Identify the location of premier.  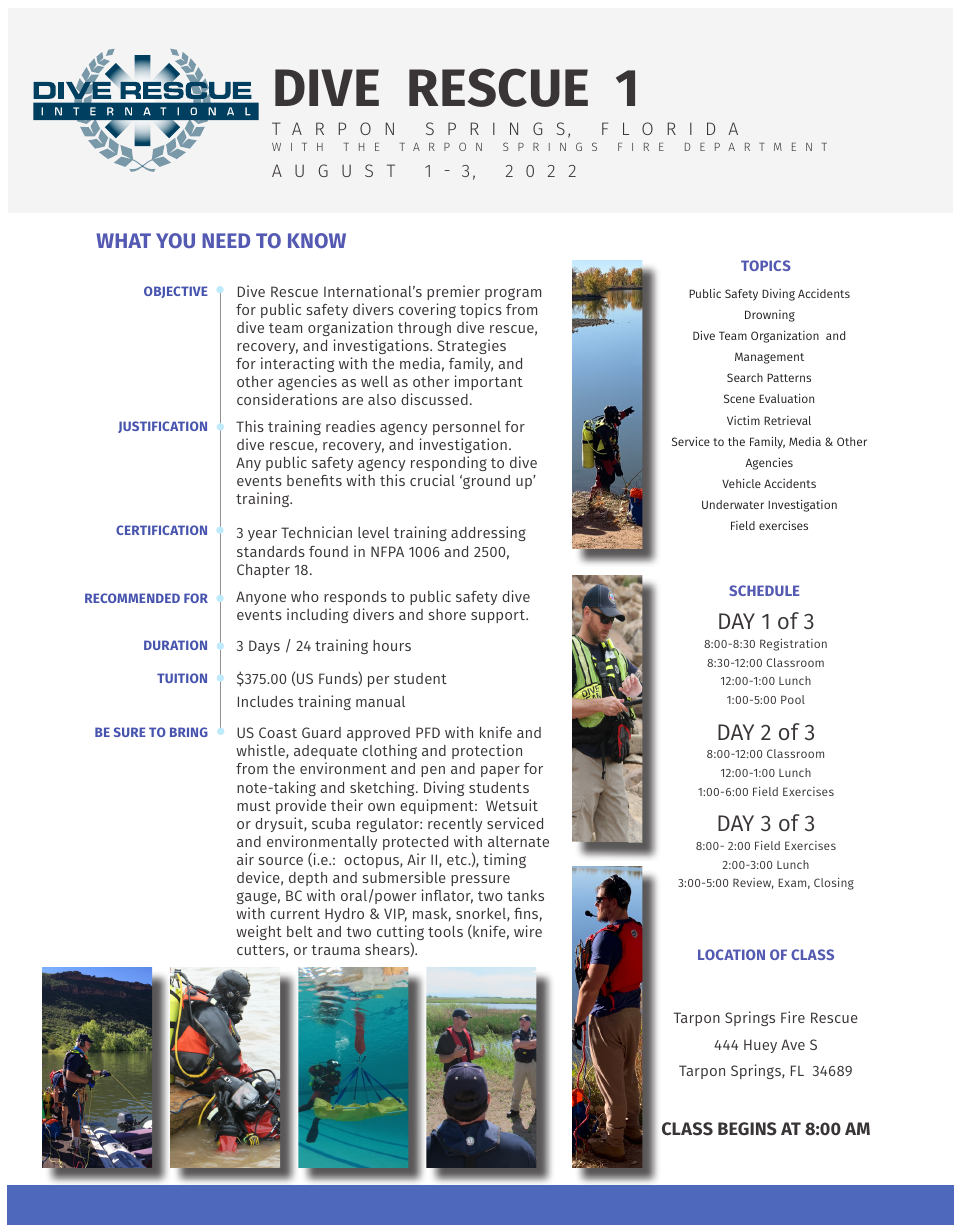
(453, 292).
